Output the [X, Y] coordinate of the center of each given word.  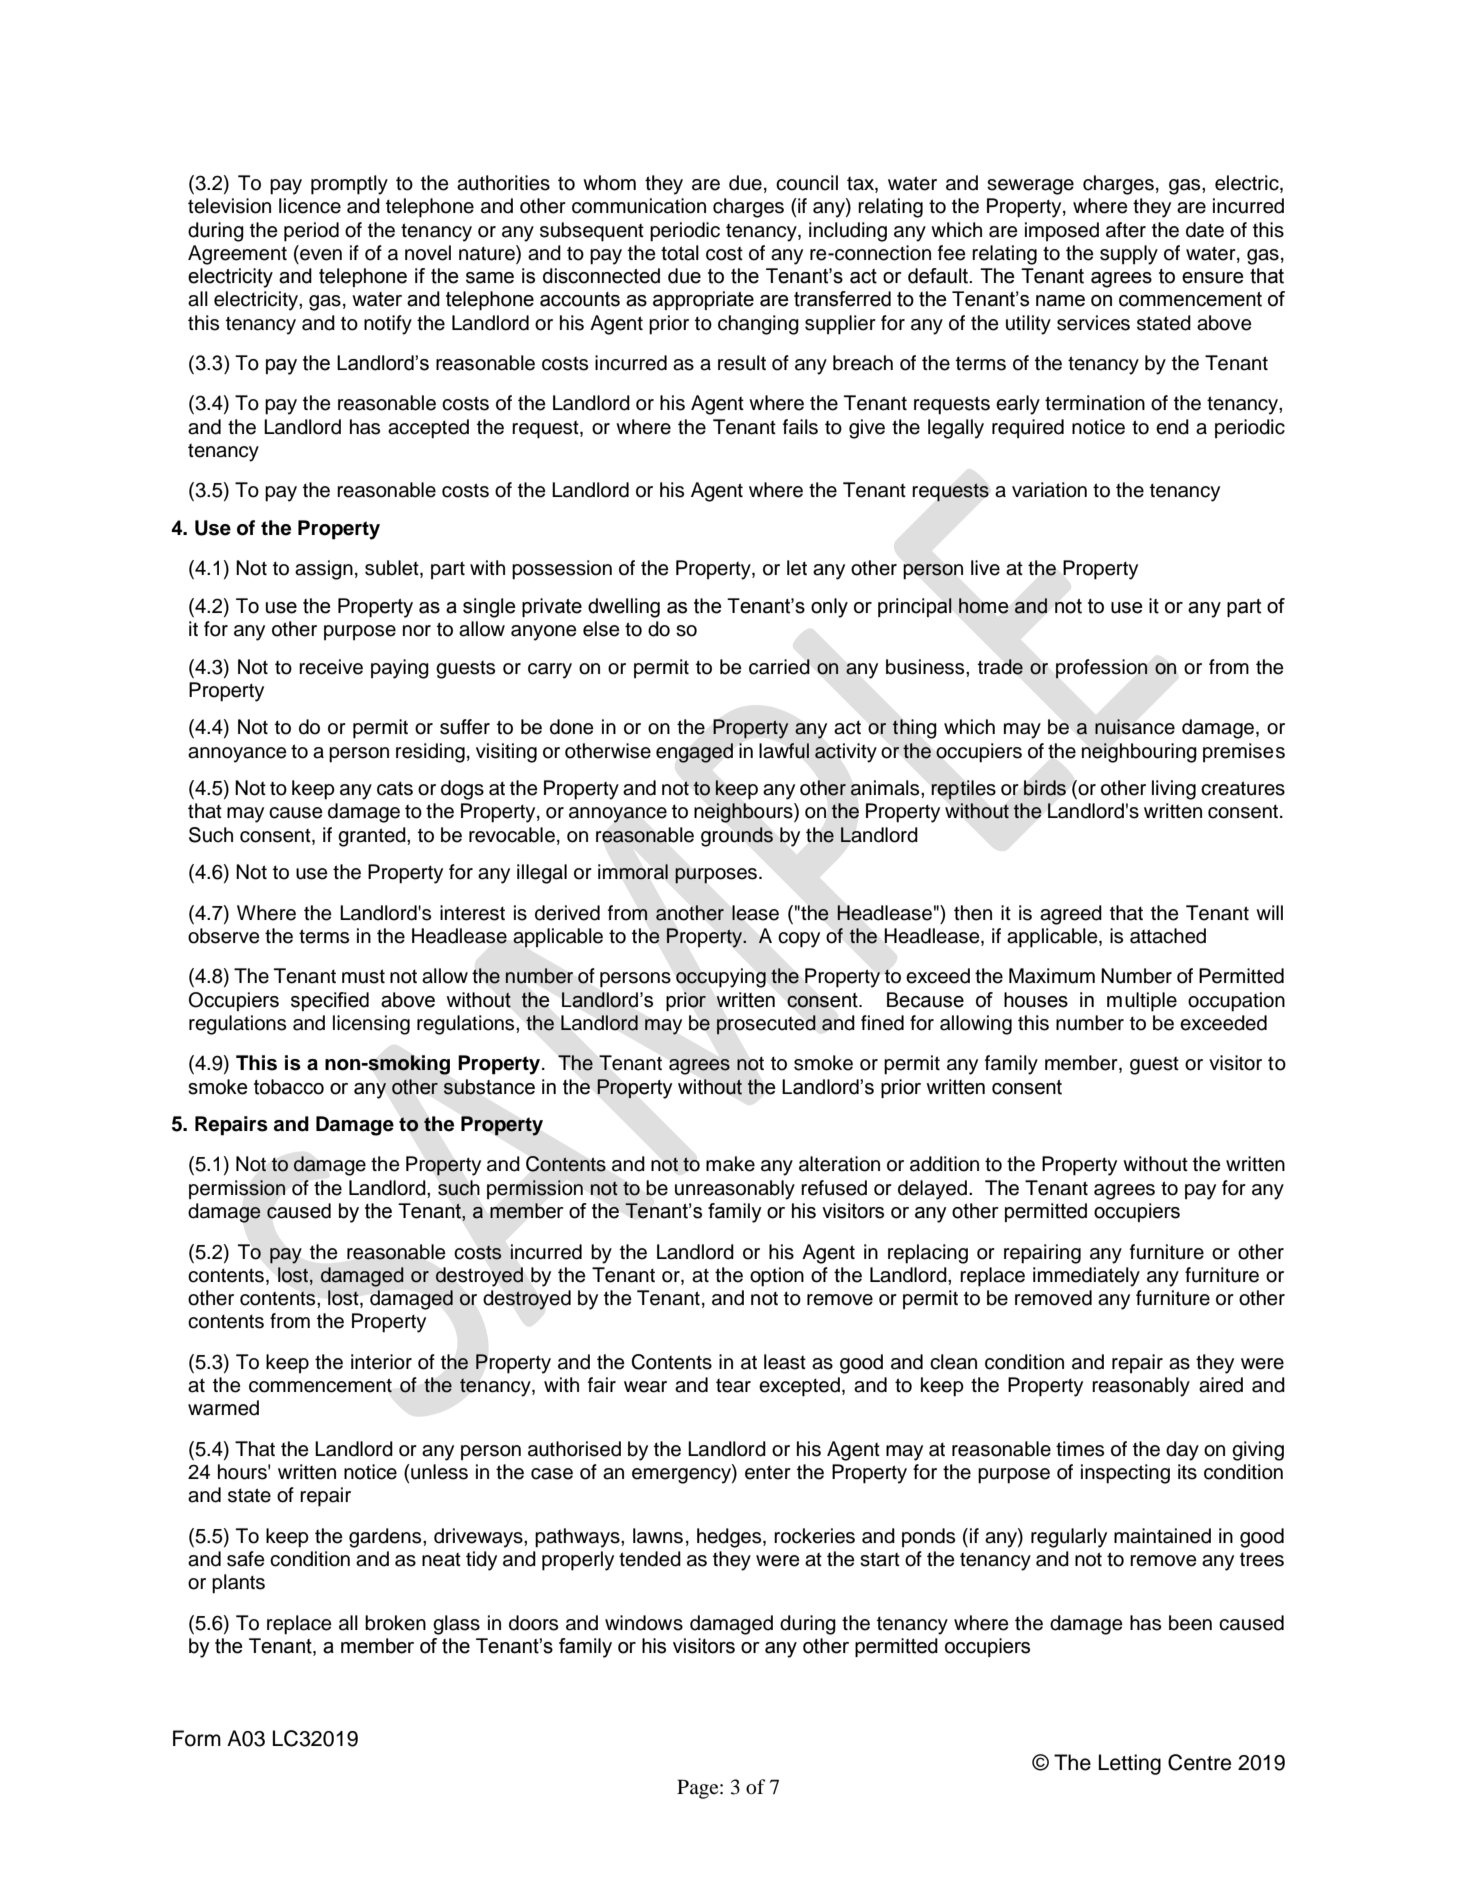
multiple [1142, 1002]
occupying [721, 978]
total [680, 253]
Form [197, 1738]
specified [330, 1001]
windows [644, 1623]
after [1126, 230]
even [321, 255]
